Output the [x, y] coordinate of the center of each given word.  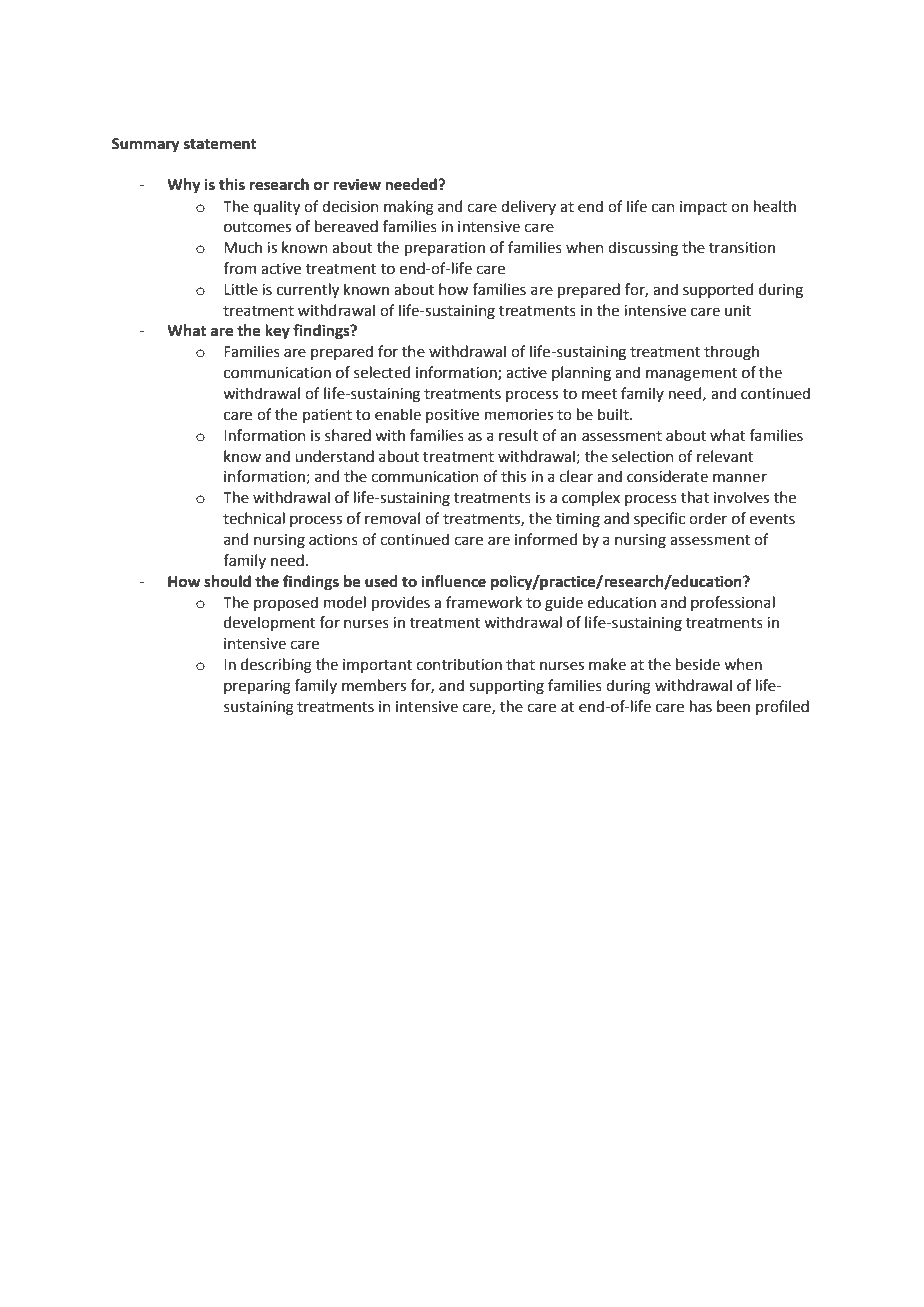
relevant [725, 456]
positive [452, 416]
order [708, 518]
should [227, 581]
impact [703, 208]
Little [241, 289]
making [409, 208]
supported [718, 290]
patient [327, 416]
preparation [445, 249]
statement [220, 144]
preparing [257, 687]
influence [454, 581]
